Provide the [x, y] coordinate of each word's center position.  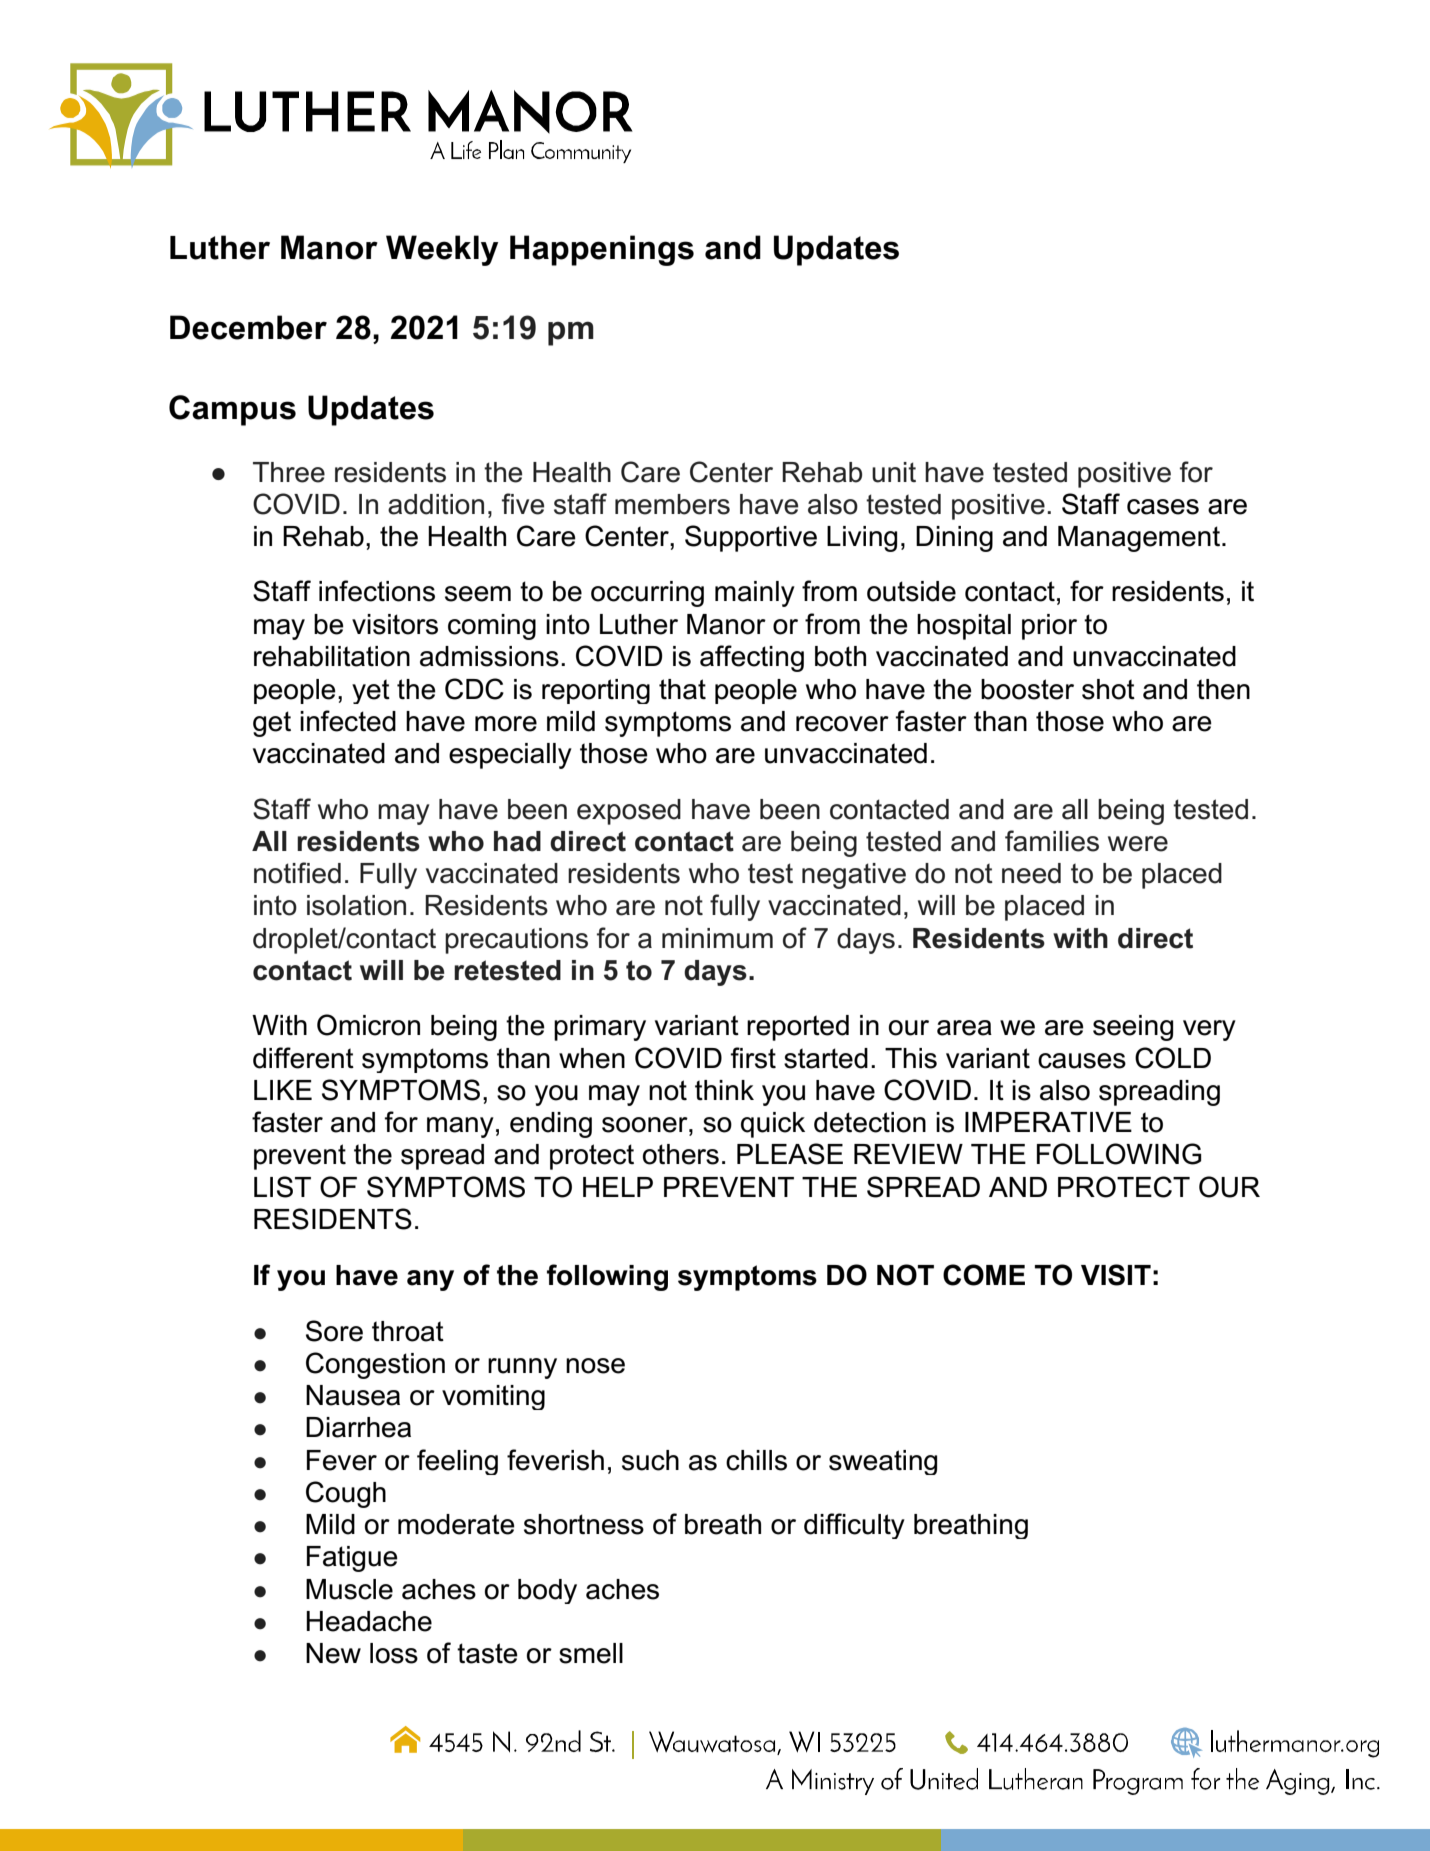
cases [1163, 507]
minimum [717, 938]
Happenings [602, 250]
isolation [356, 905]
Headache [369, 1621]
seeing [1133, 1028]
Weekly [442, 250]
